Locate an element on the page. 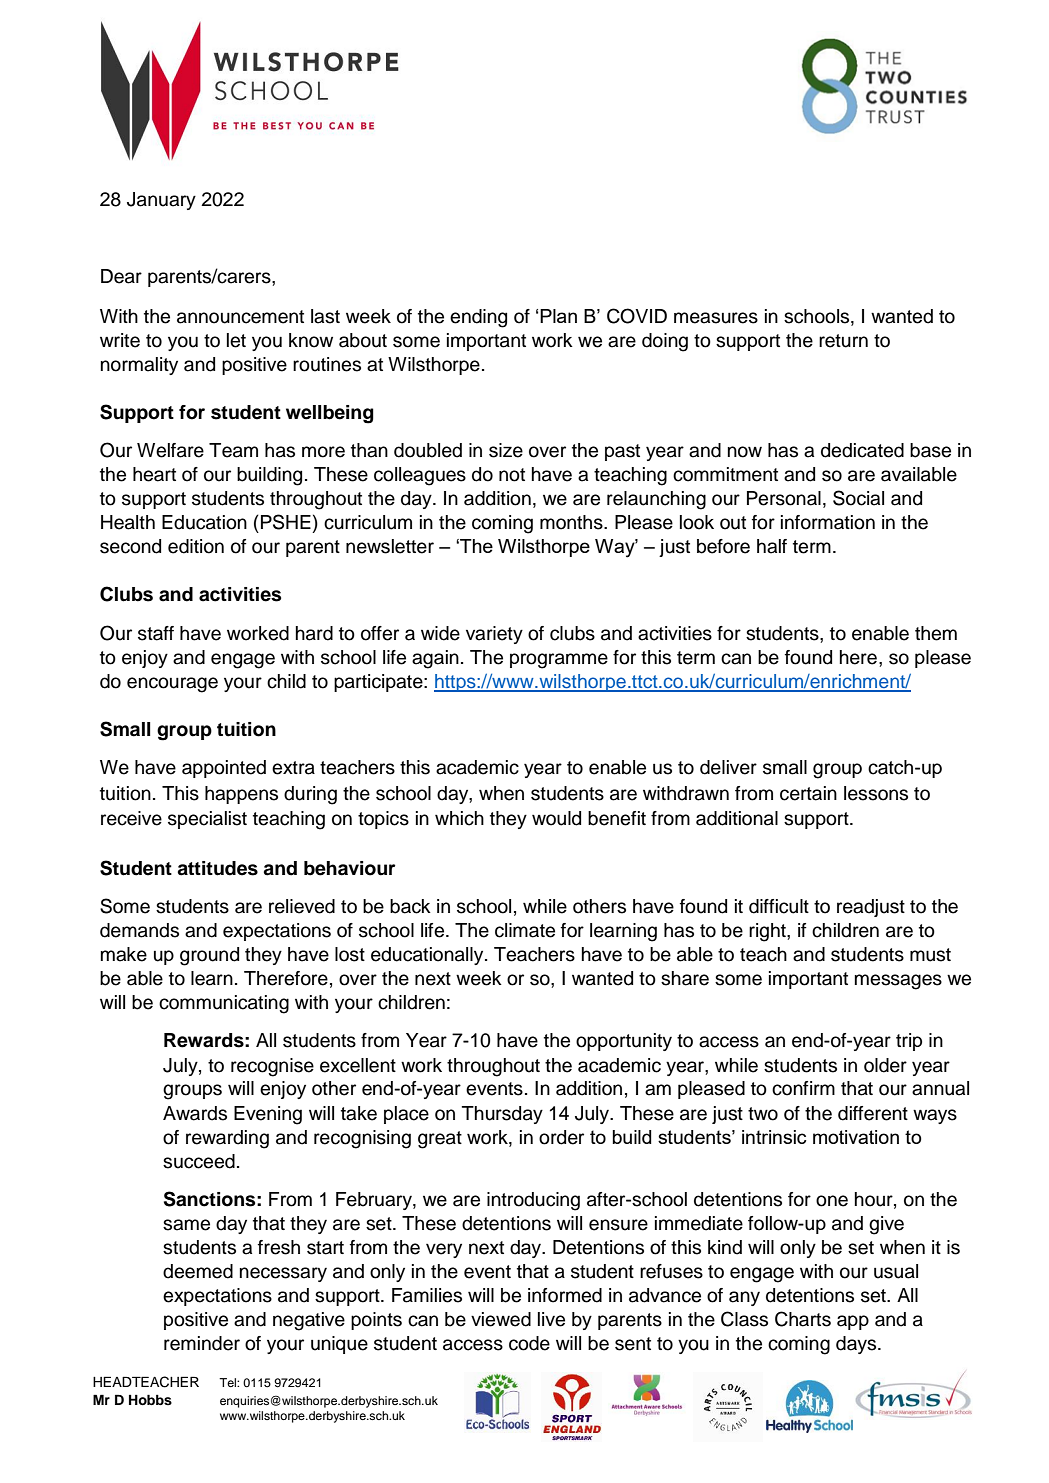 Image resolution: width=1049 pixels, height=1483 pixels. Team is located at coordinates (233, 450).
